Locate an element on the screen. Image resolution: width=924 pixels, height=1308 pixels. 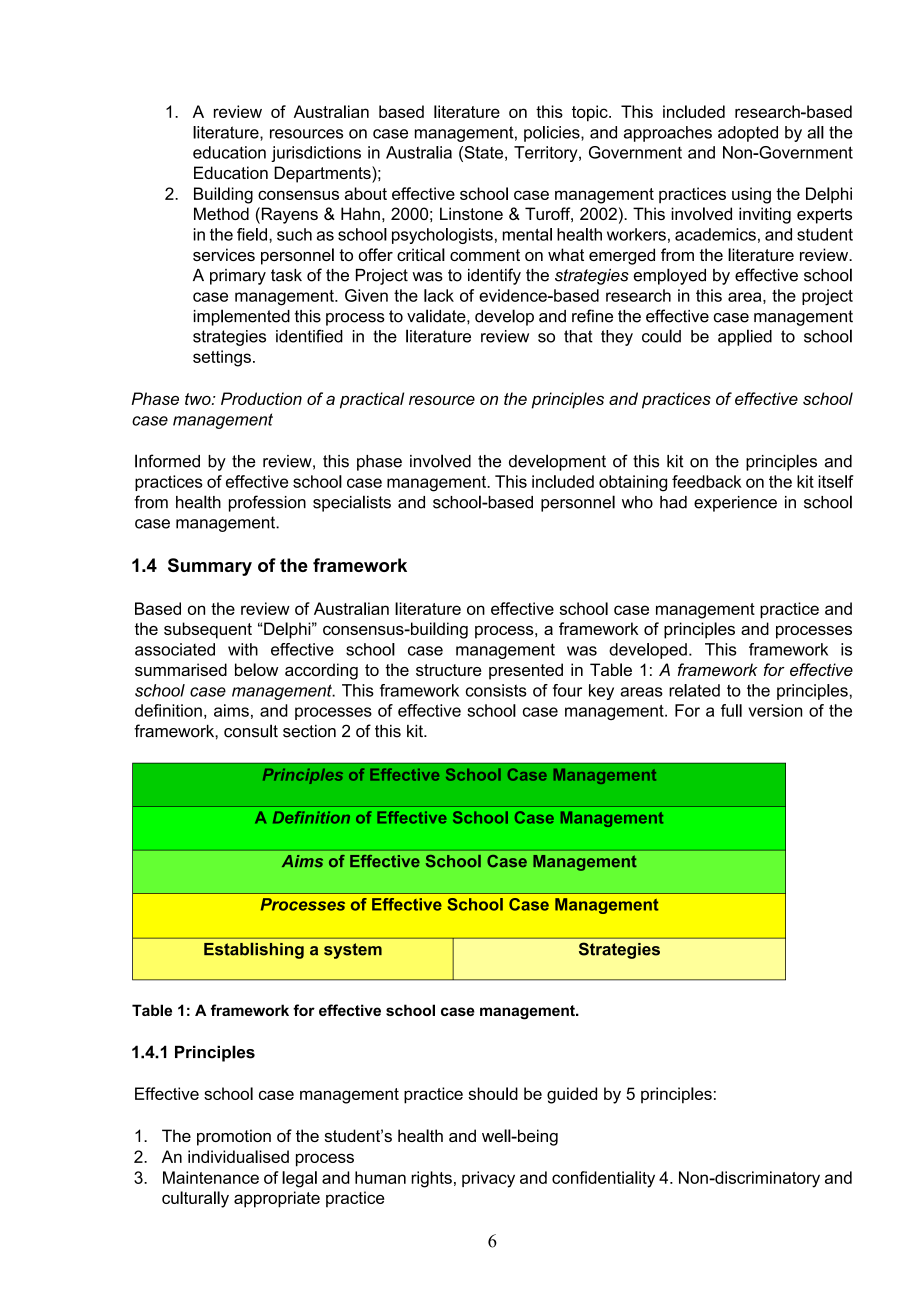
jurisdictions is located at coordinates (316, 154).
